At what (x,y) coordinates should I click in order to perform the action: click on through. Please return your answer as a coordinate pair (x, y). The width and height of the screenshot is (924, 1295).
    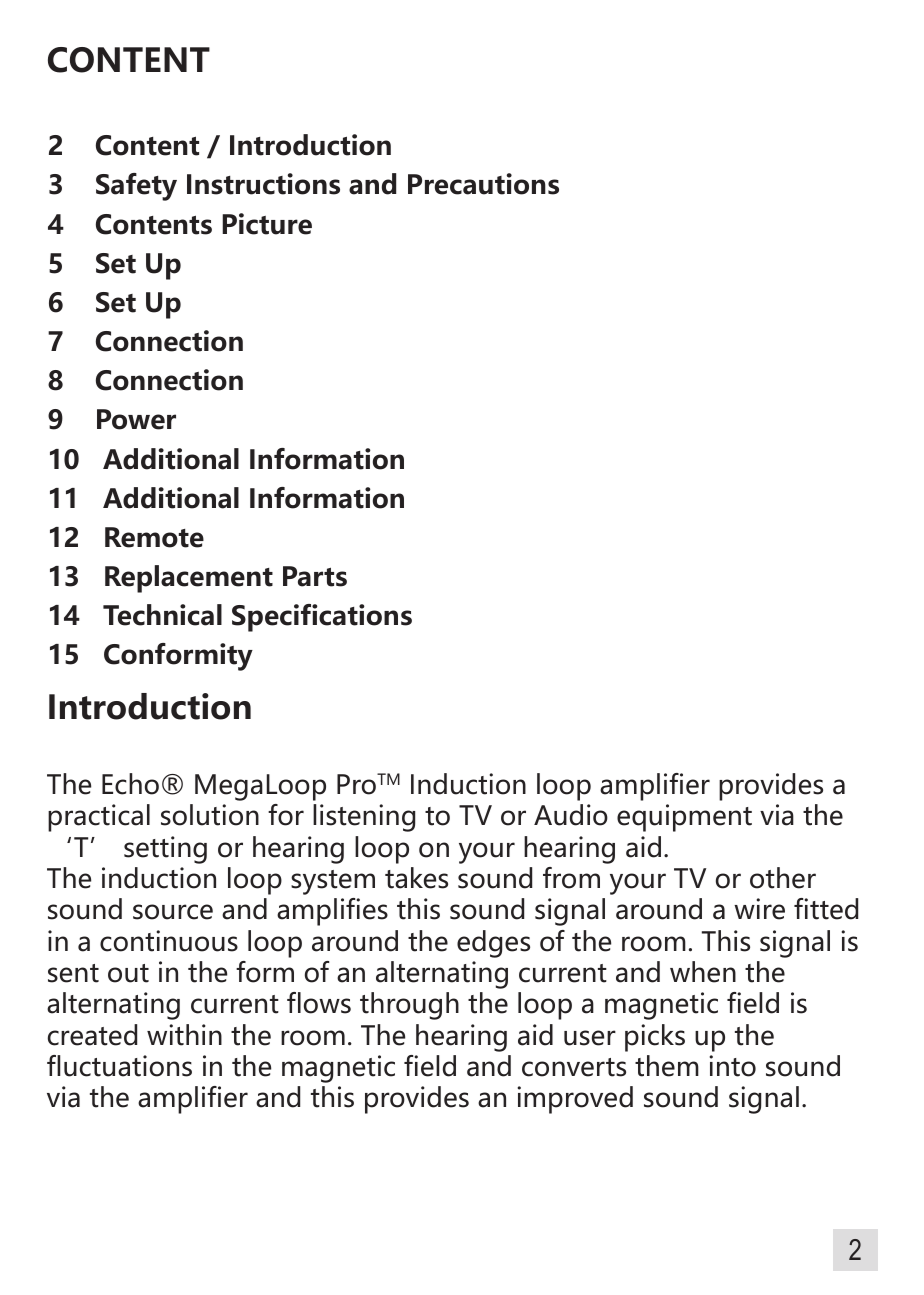
    Looking at the image, I should click on (409, 1006).
